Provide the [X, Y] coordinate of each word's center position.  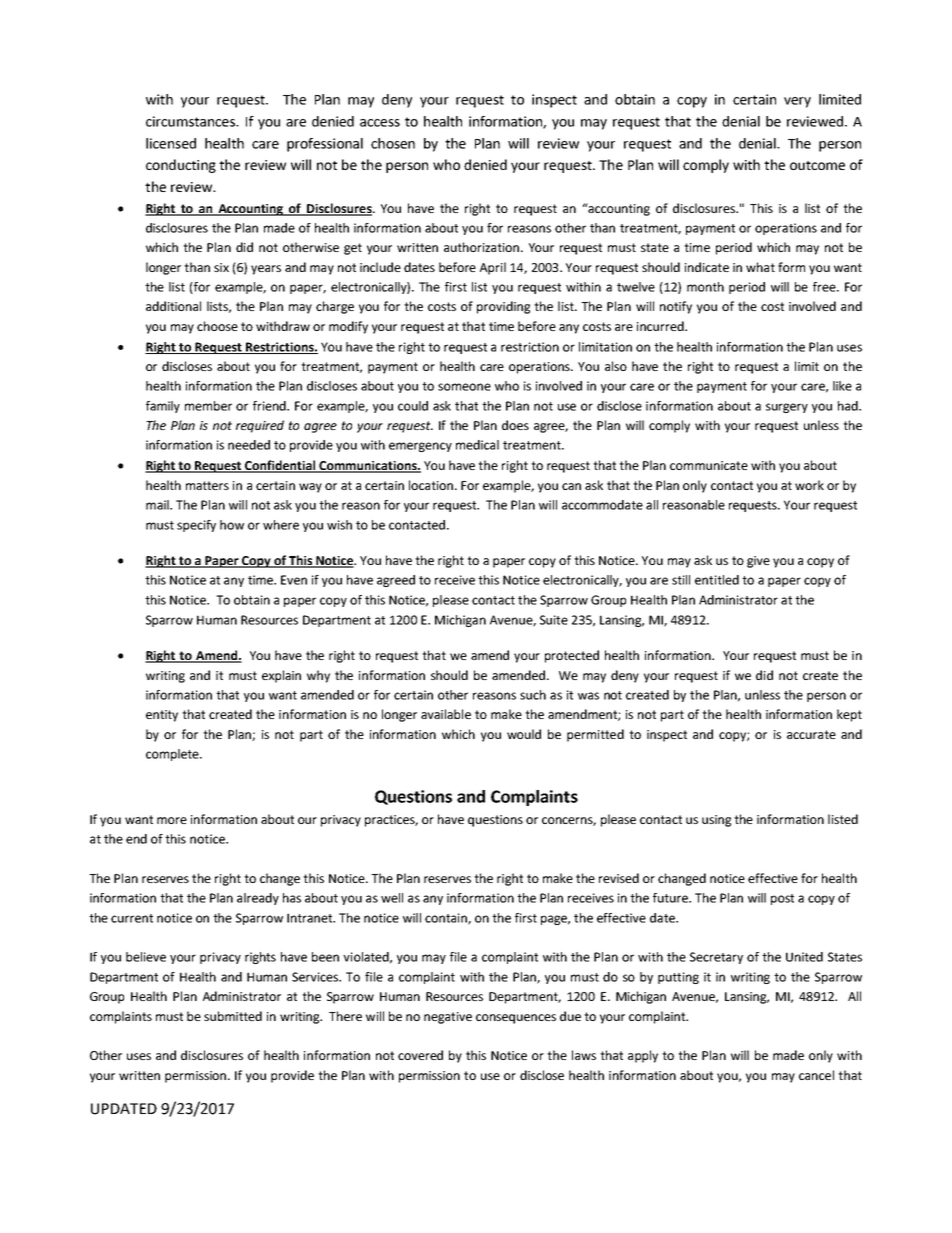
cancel [816, 1075]
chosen [393, 143]
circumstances [192, 121]
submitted [233, 1016]
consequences [516, 1019]
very [797, 102]
